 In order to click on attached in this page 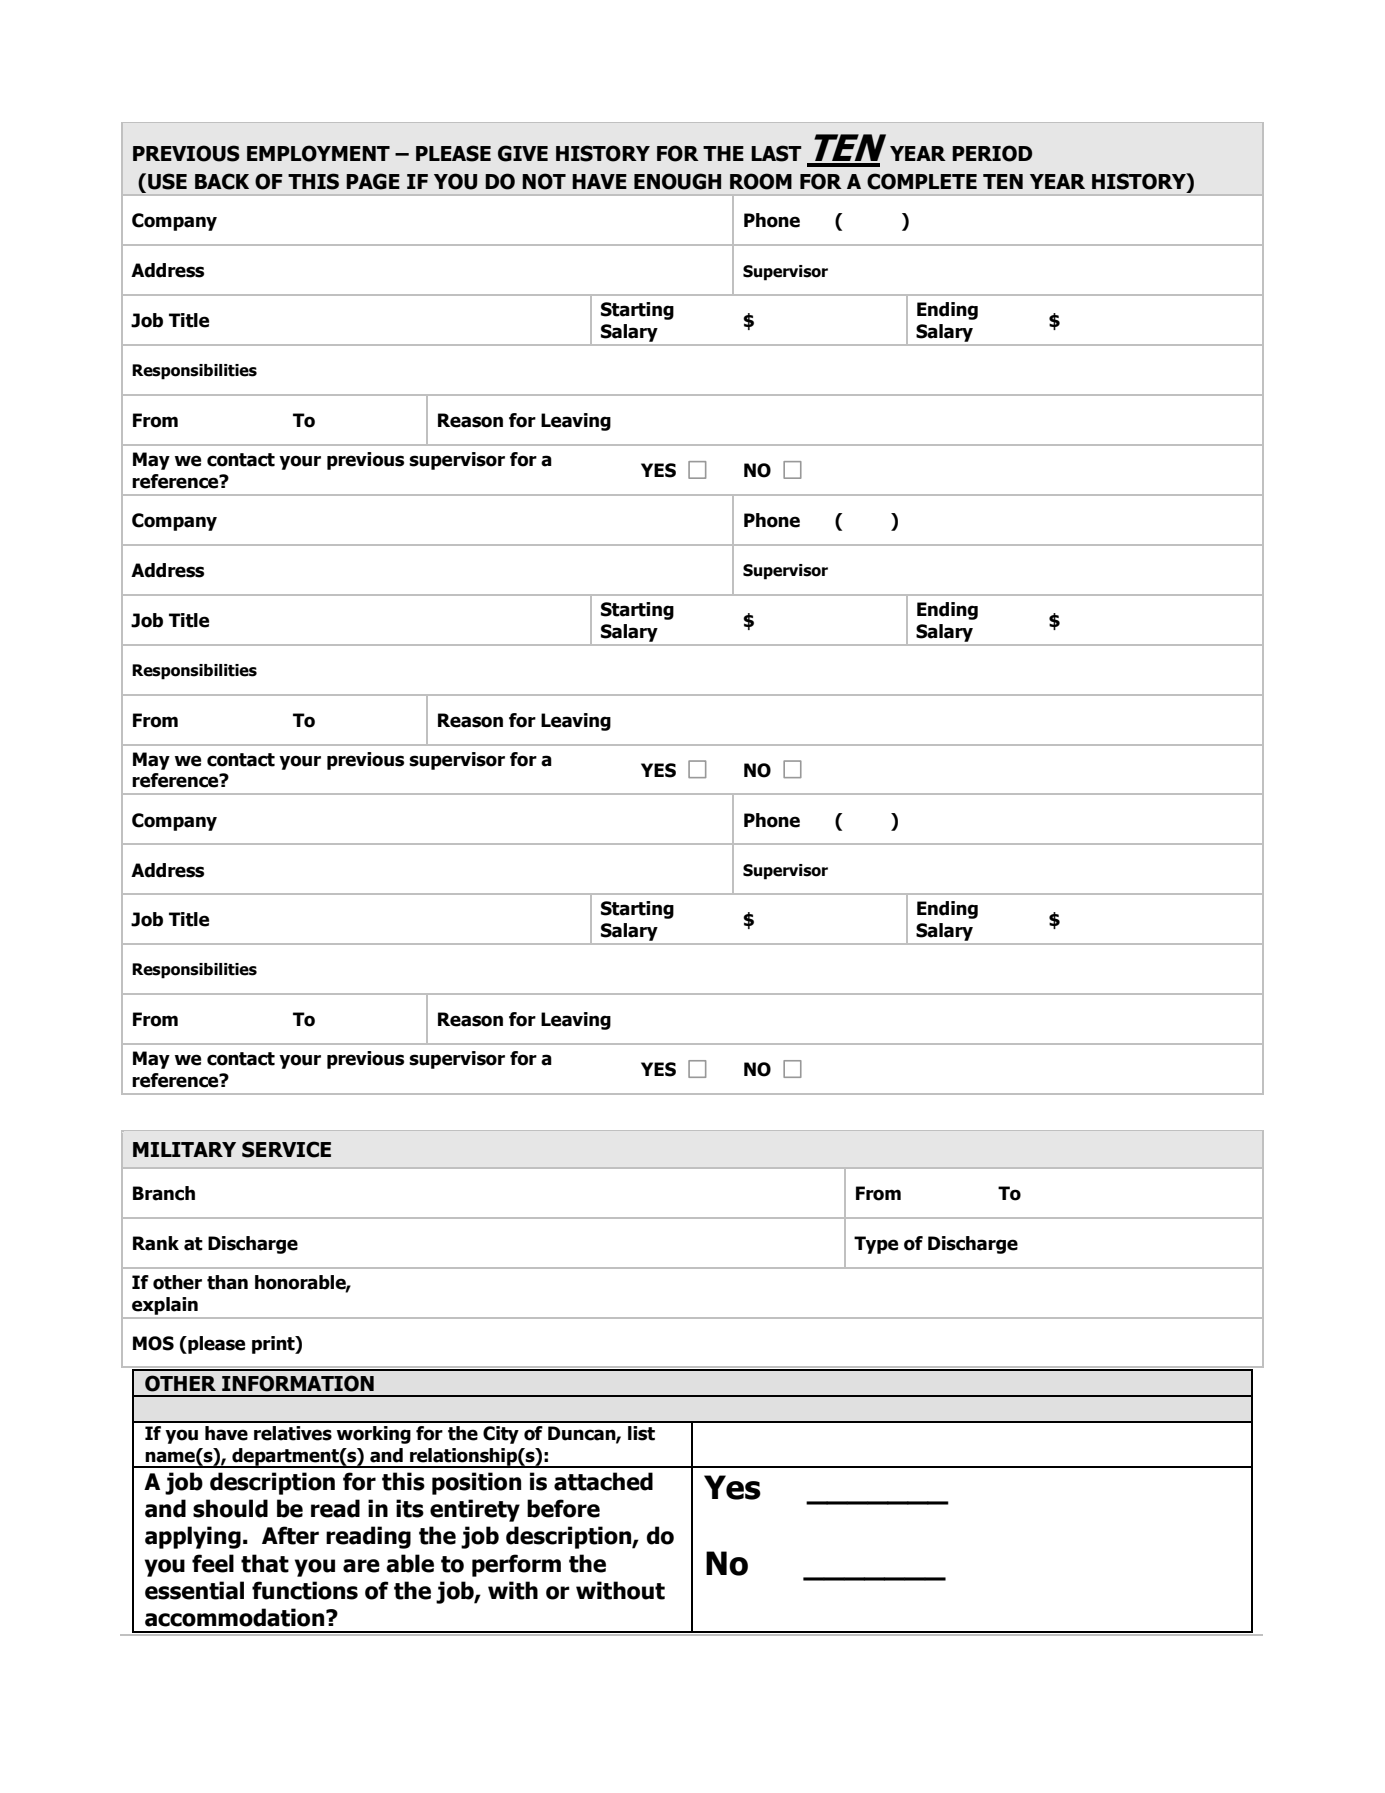, I will do `click(603, 1481)`.
